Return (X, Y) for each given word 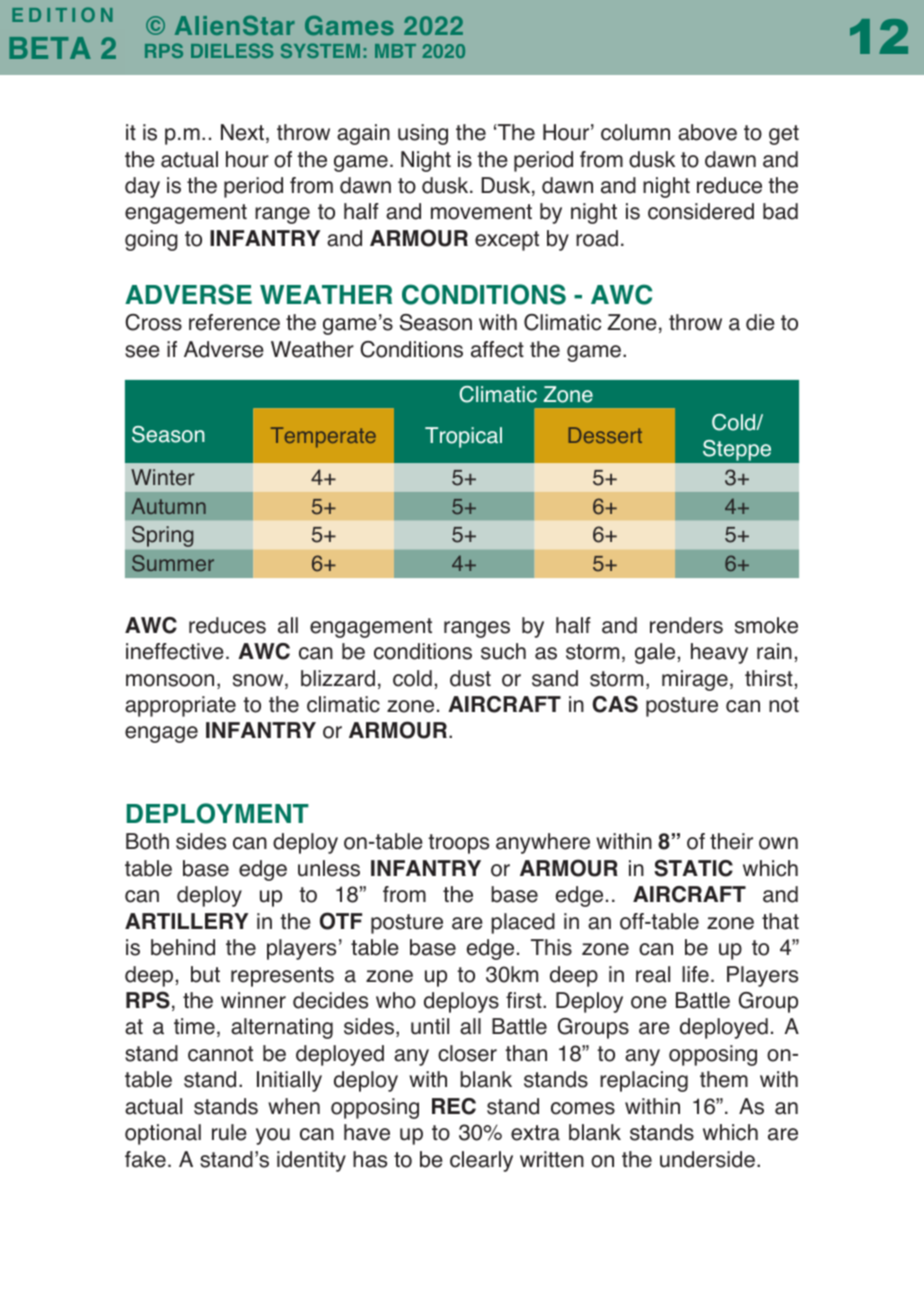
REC (454, 1106)
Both (147, 841)
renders (686, 625)
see (142, 351)
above (707, 132)
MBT (395, 51)
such (503, 651)
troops (458, 844)
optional (163, 1134)
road (597, 238)
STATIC (693, 868)
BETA (50, 48)
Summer (173, 563)
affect (497, 349)
